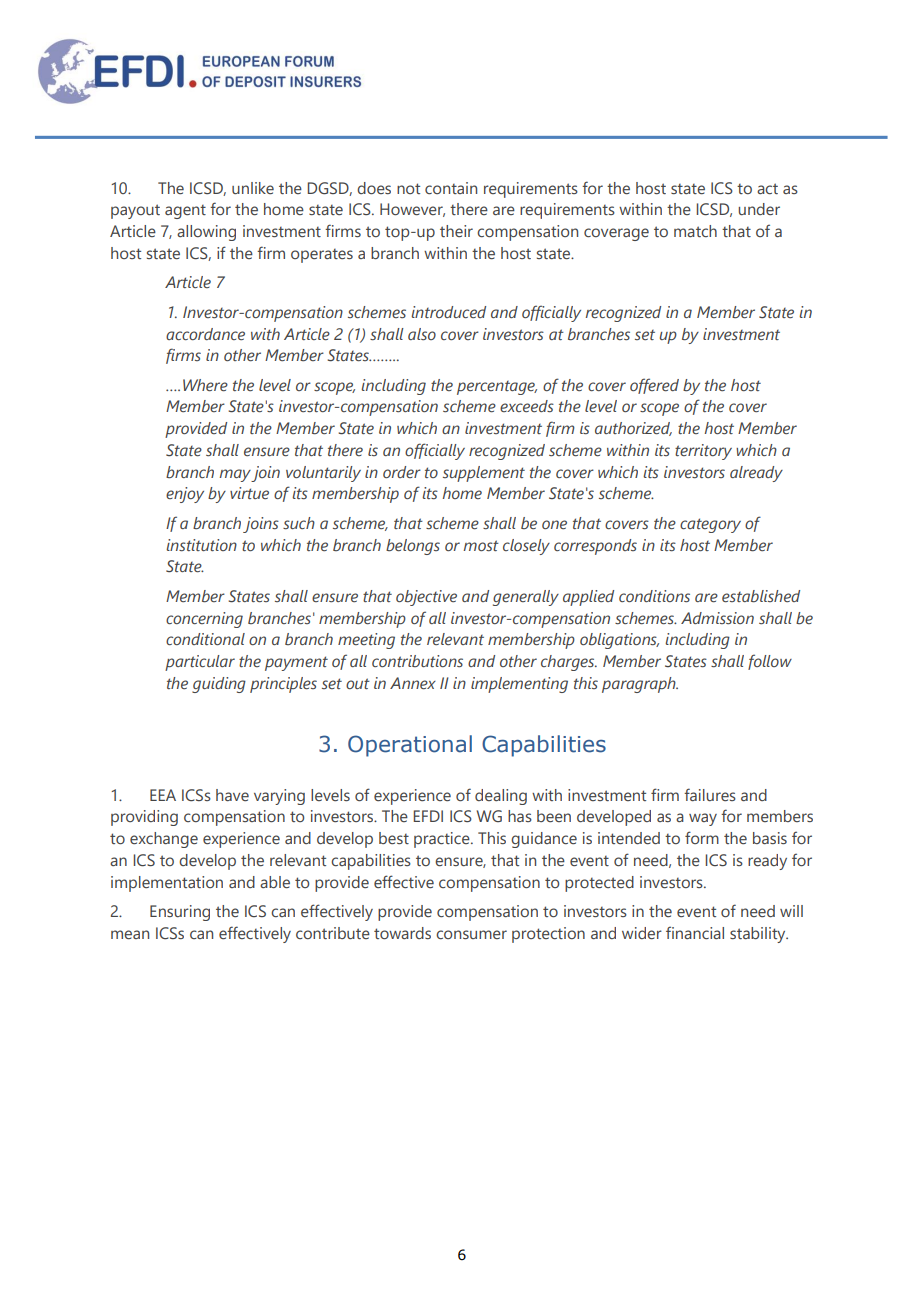 This screenshot has width=924, height=1309. What do you see at coordinates (654, 386) in the screenshot?
I see `offered` at bounding box center [654, 386].
